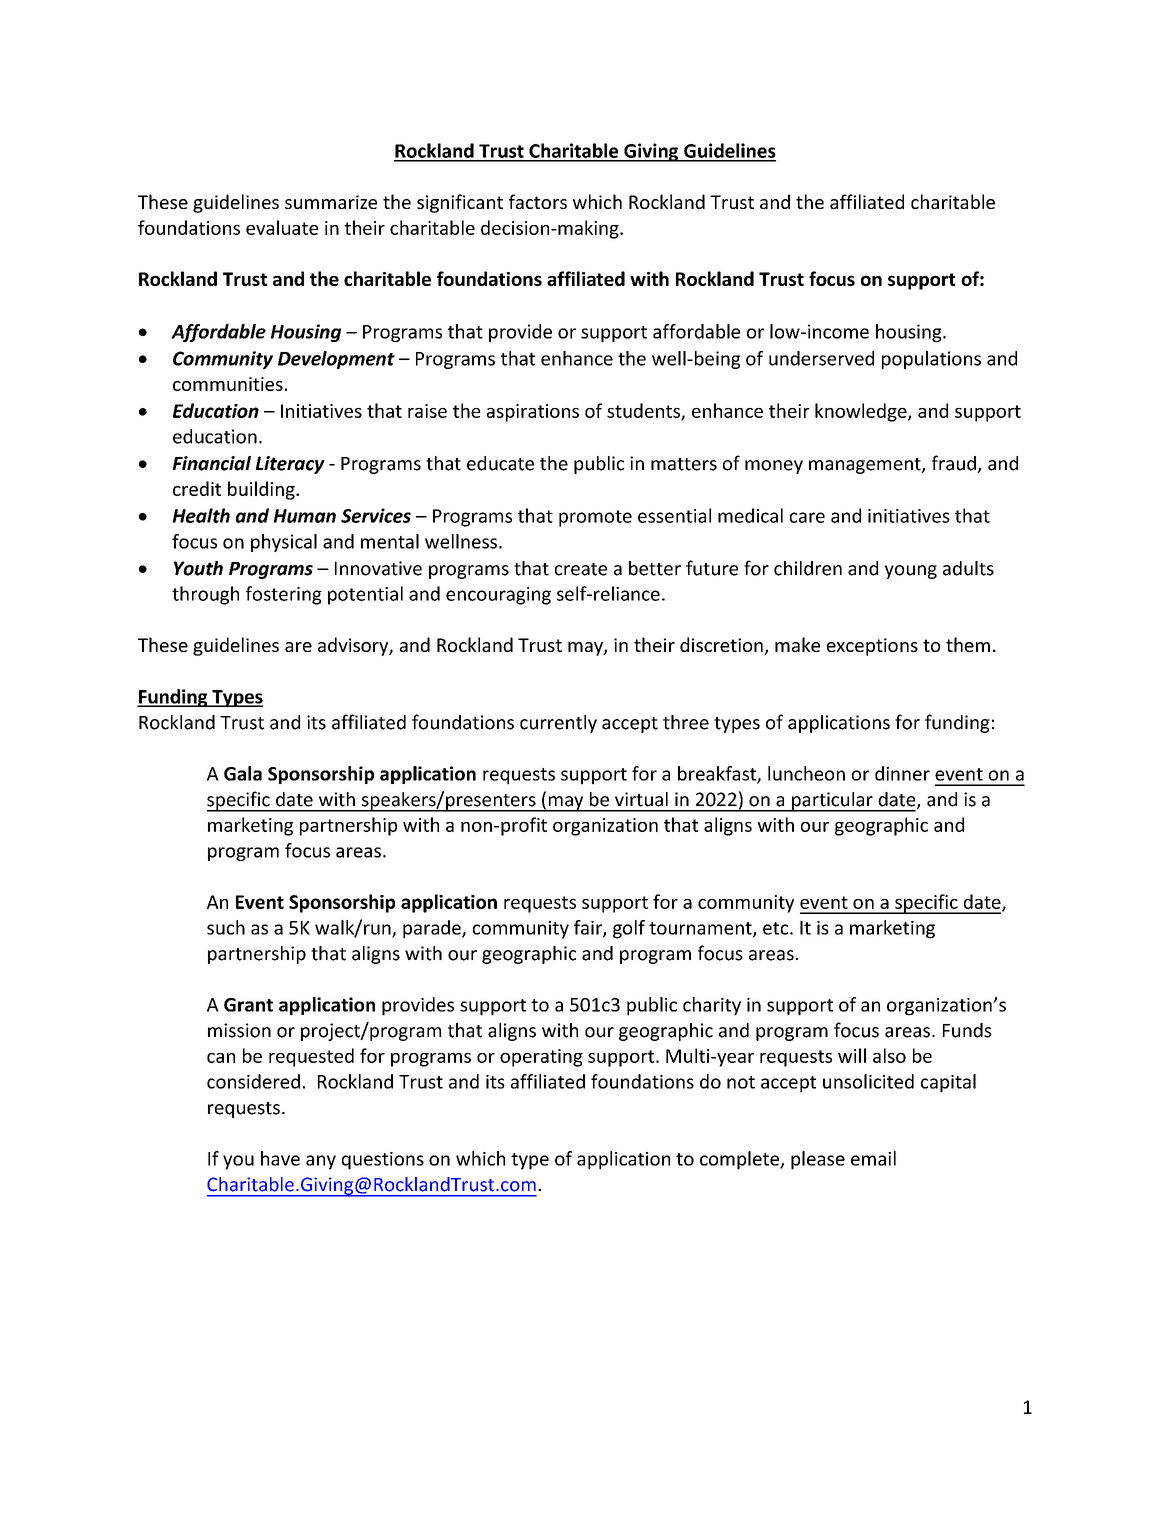  Describe the element at coordinates (821, 358) in the screenshot. I see `underserved` at that location.
